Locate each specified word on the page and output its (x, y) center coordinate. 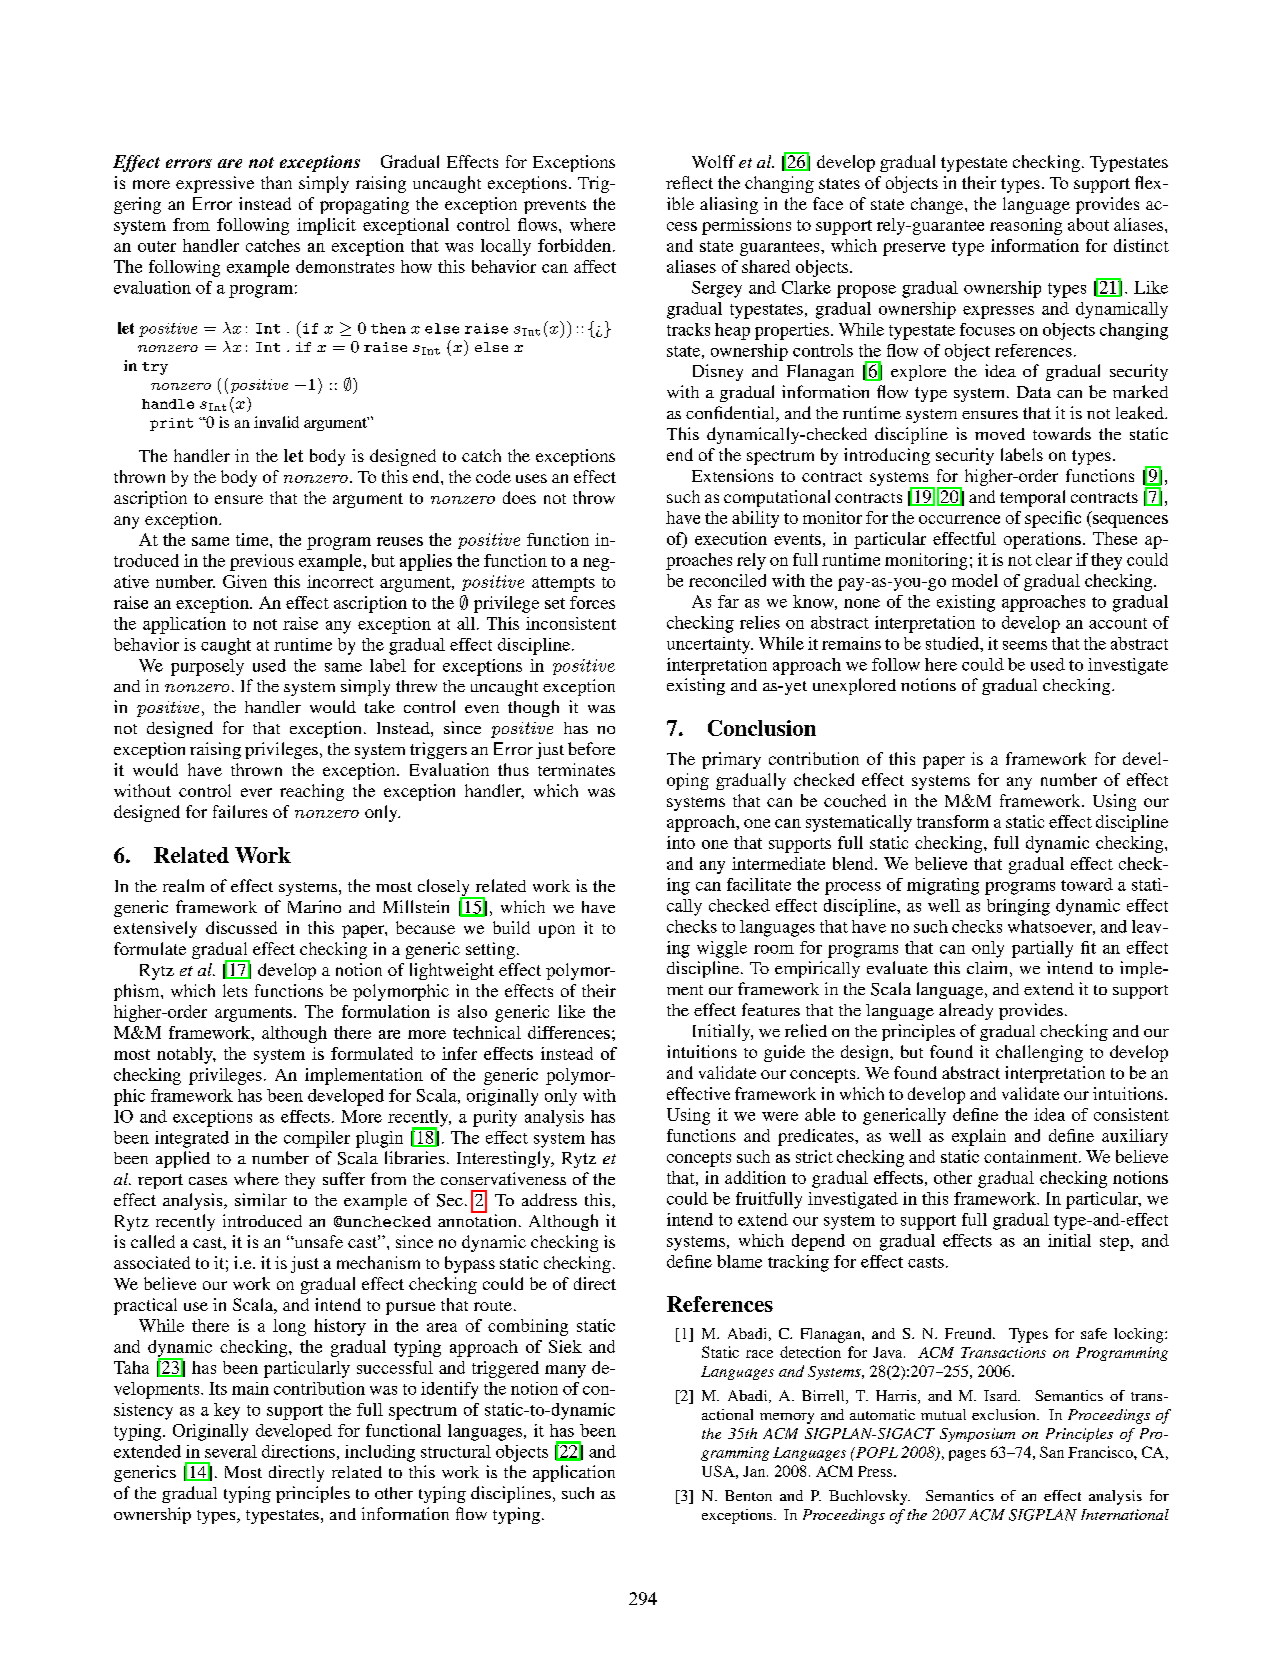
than (276, 182)
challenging (1039, 1053)
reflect (689, 182)
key (227, 1411)
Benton (748, 1495)
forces (592, 602)
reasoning (1026, 226)
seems (1025, 645)
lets (235, 990)
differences (569, 1032)
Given (245, 581)
